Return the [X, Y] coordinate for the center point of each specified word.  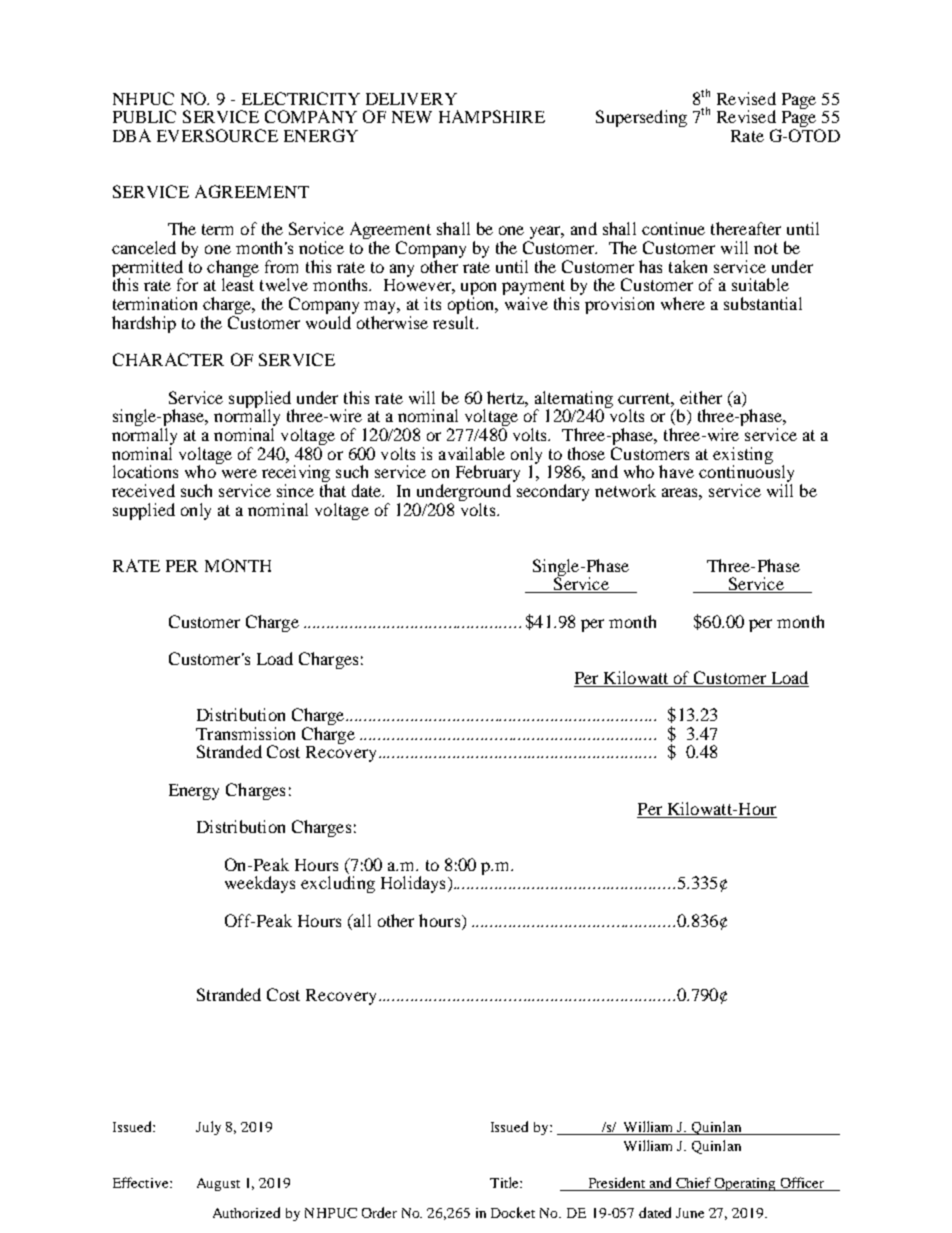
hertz [506, 397]
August [218, 1184]
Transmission [245, 733]
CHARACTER [168, 359]
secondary [553, 492]
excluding [338, 884]
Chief [693, 1184]
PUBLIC [144, 116]
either [701, 397]
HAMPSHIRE [492, 116]
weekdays [260, 884]
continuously [746, 474]
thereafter [746, 228]
